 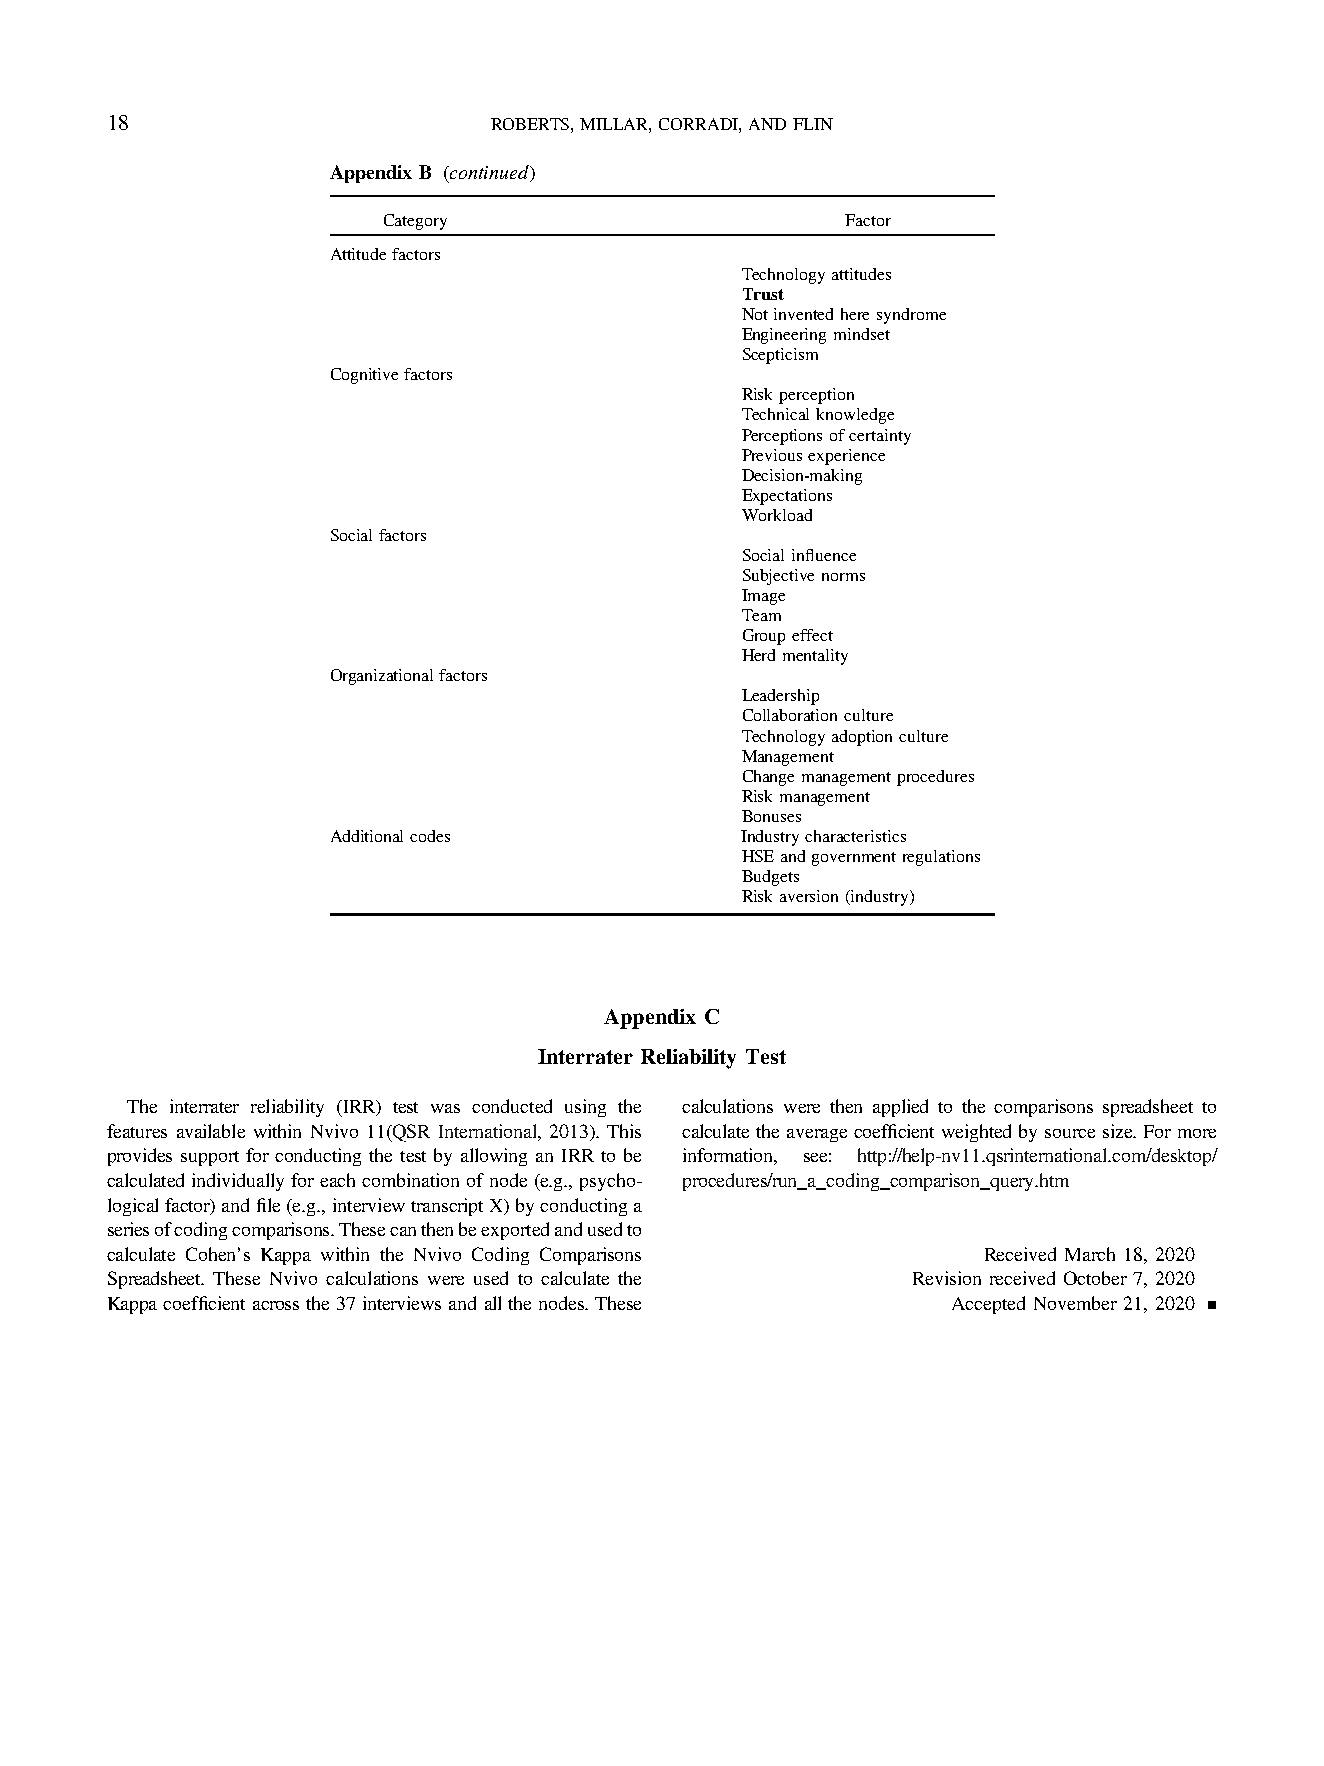 What do you see at coordinates (911, 316) in the image?
I see `syndrome` at bounding box center [911, 316].
